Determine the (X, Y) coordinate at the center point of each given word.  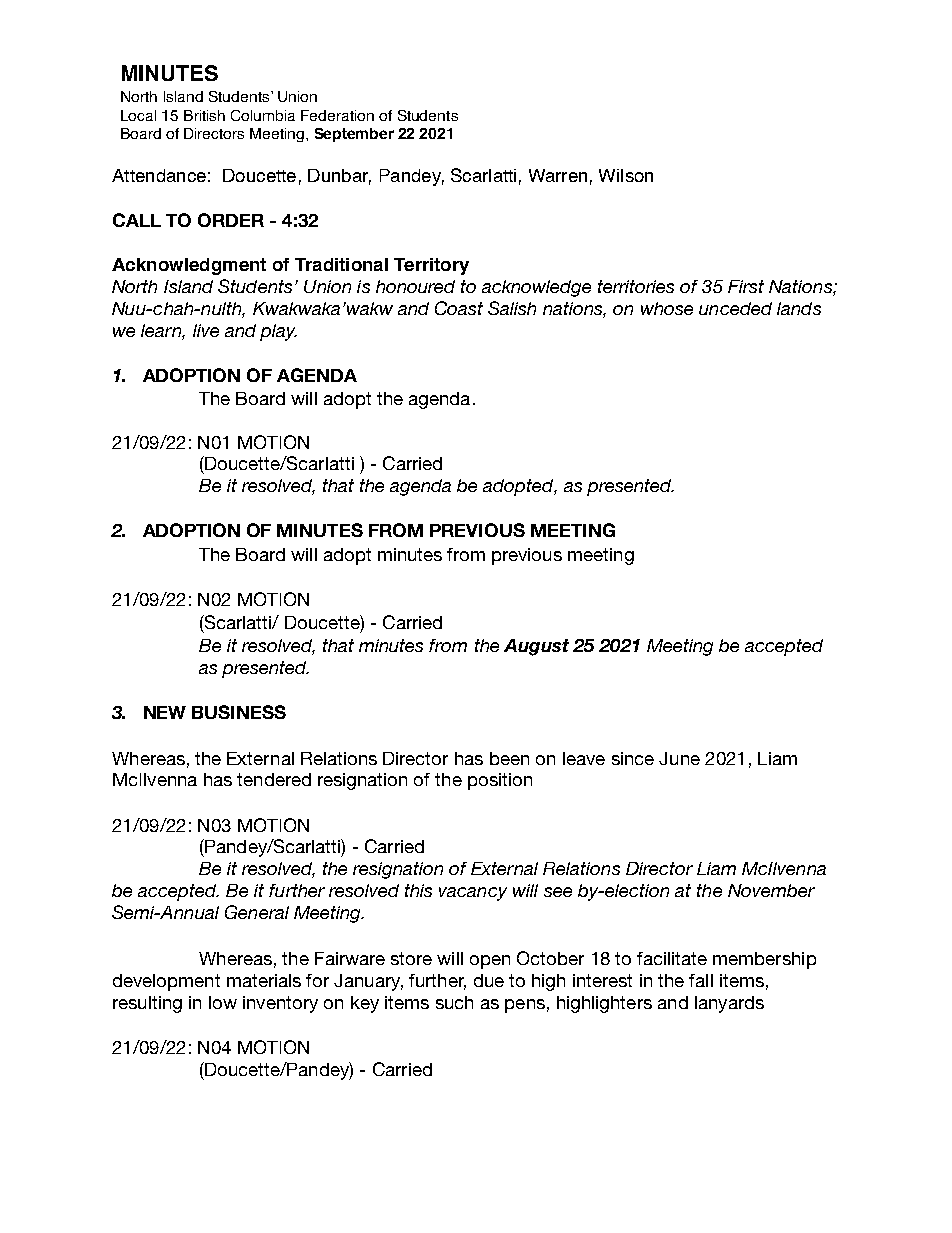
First (746, 286)
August (536, 647)
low (223, 1002)
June (679, 758)
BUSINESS (239, 712)
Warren (558, 175)
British (204, 115)
